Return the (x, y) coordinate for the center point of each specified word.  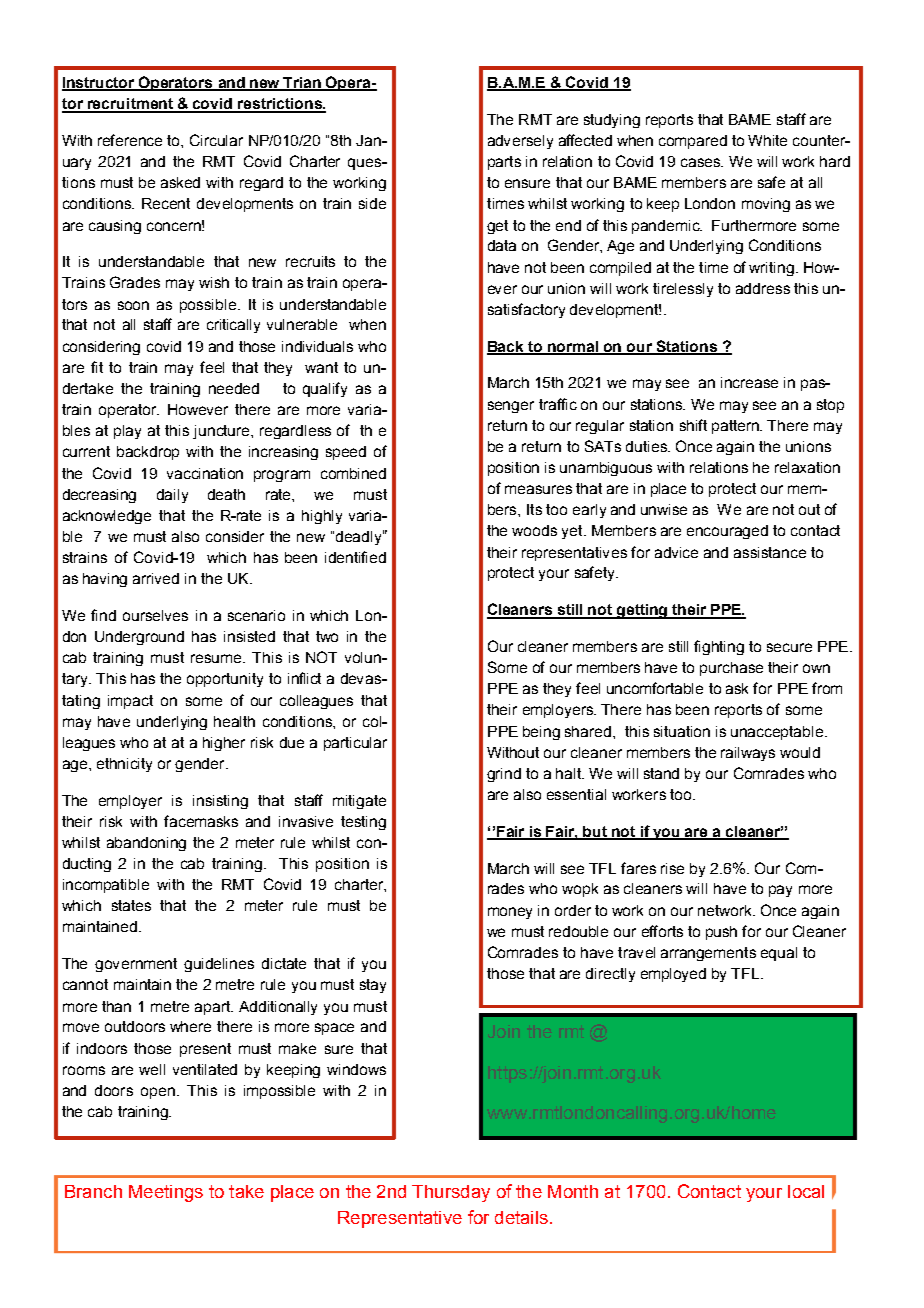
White (767, 140)
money (510, 913)
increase (749, 382)
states (131, 905)
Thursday (451, 1193)
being (541, 733)
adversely (520, 142)
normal (573, 347)
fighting (719, 647)
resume (217, 658)
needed (234, 388)
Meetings (166, 1193)
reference (130, 140)
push (721, 933)
